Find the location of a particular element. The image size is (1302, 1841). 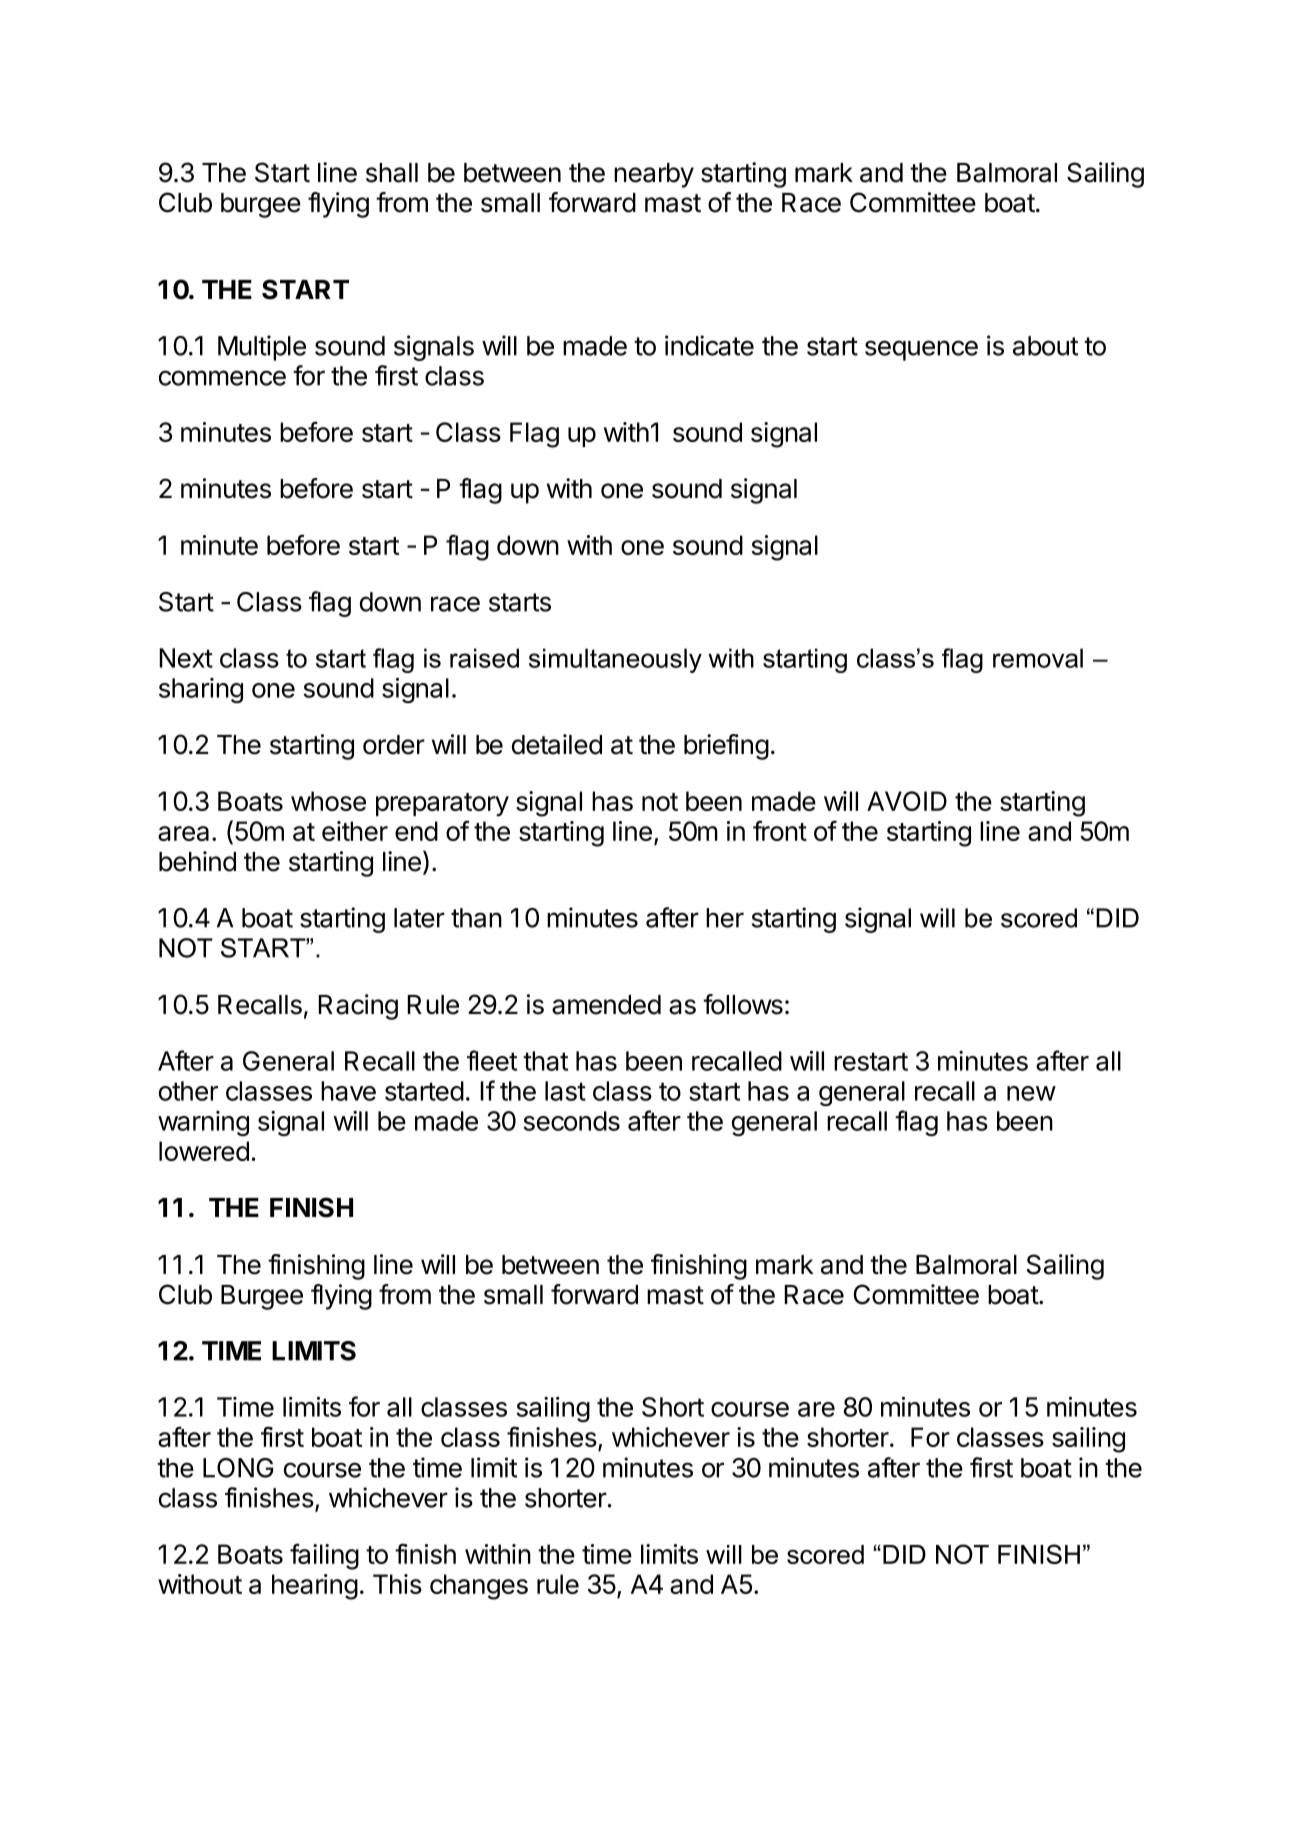

nearby is located at coordinates (654, 175).
